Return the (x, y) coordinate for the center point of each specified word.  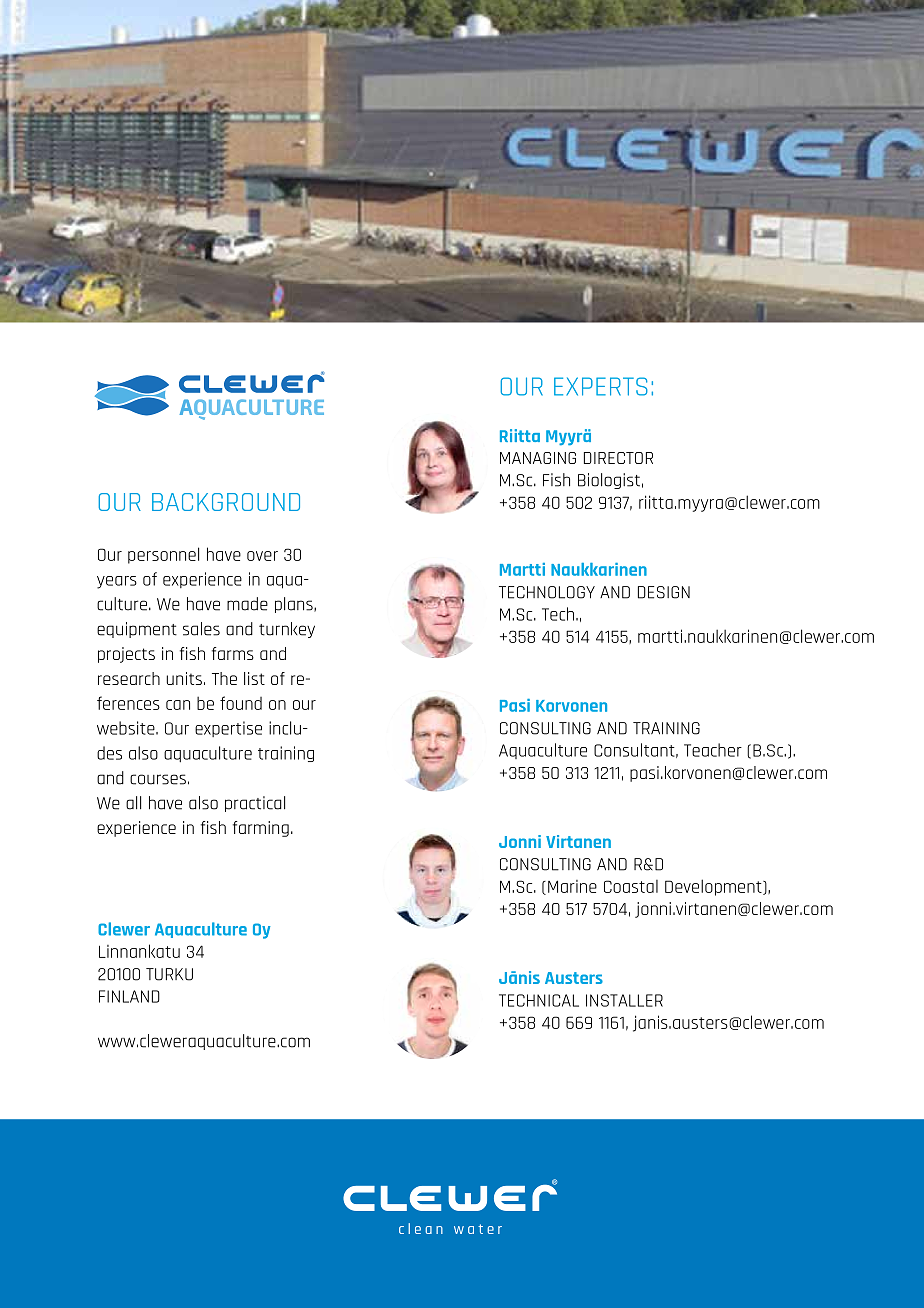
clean (421, 1228)
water (478, 1229)
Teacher (713, 750)
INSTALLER (624, 1000)
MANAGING (538, 458)
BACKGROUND (226, 502)
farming (261, 829)
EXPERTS (601, 386)
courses (158, 779)
